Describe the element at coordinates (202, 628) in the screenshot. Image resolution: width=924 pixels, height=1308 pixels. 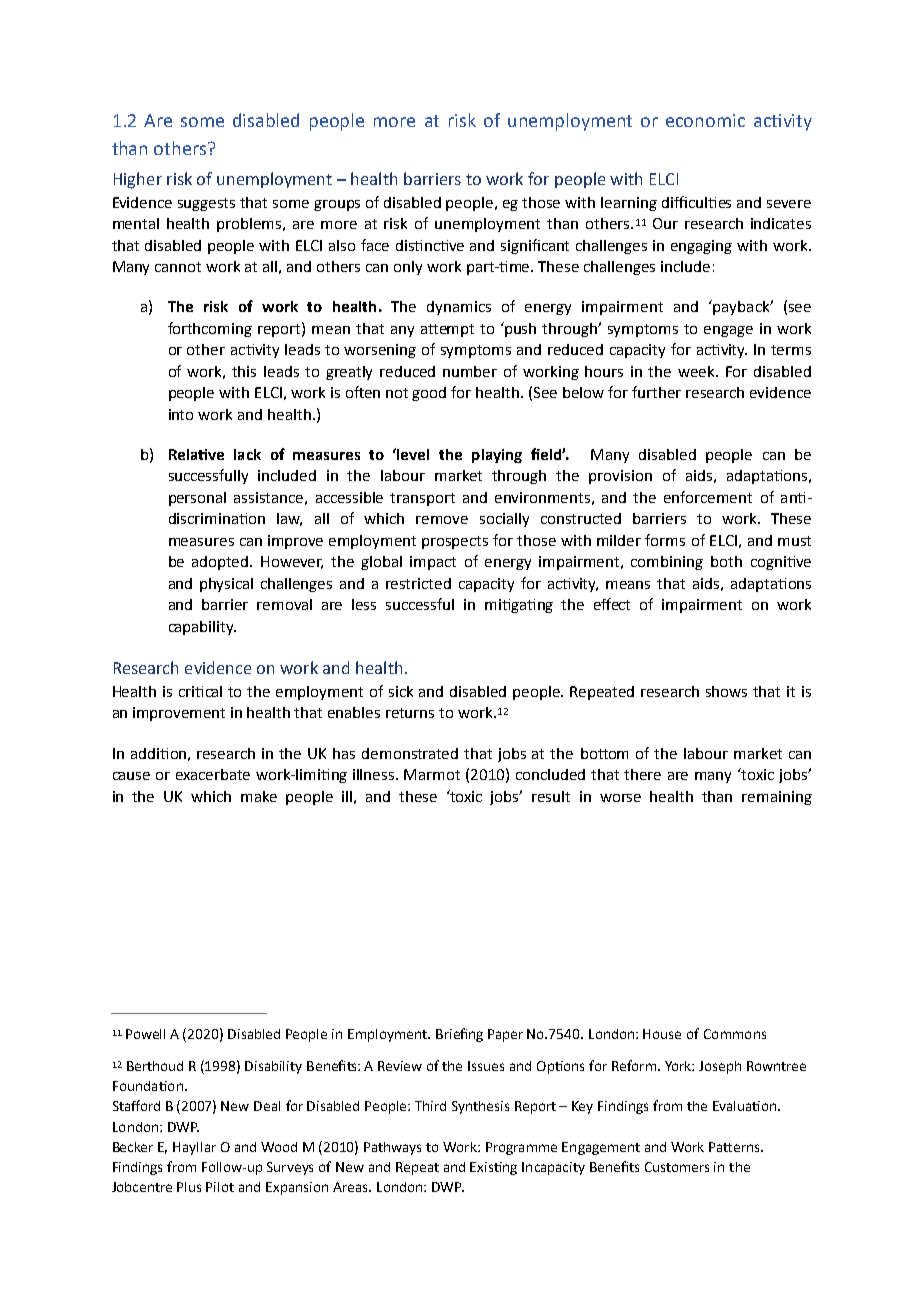
I see `capability` at that location.
